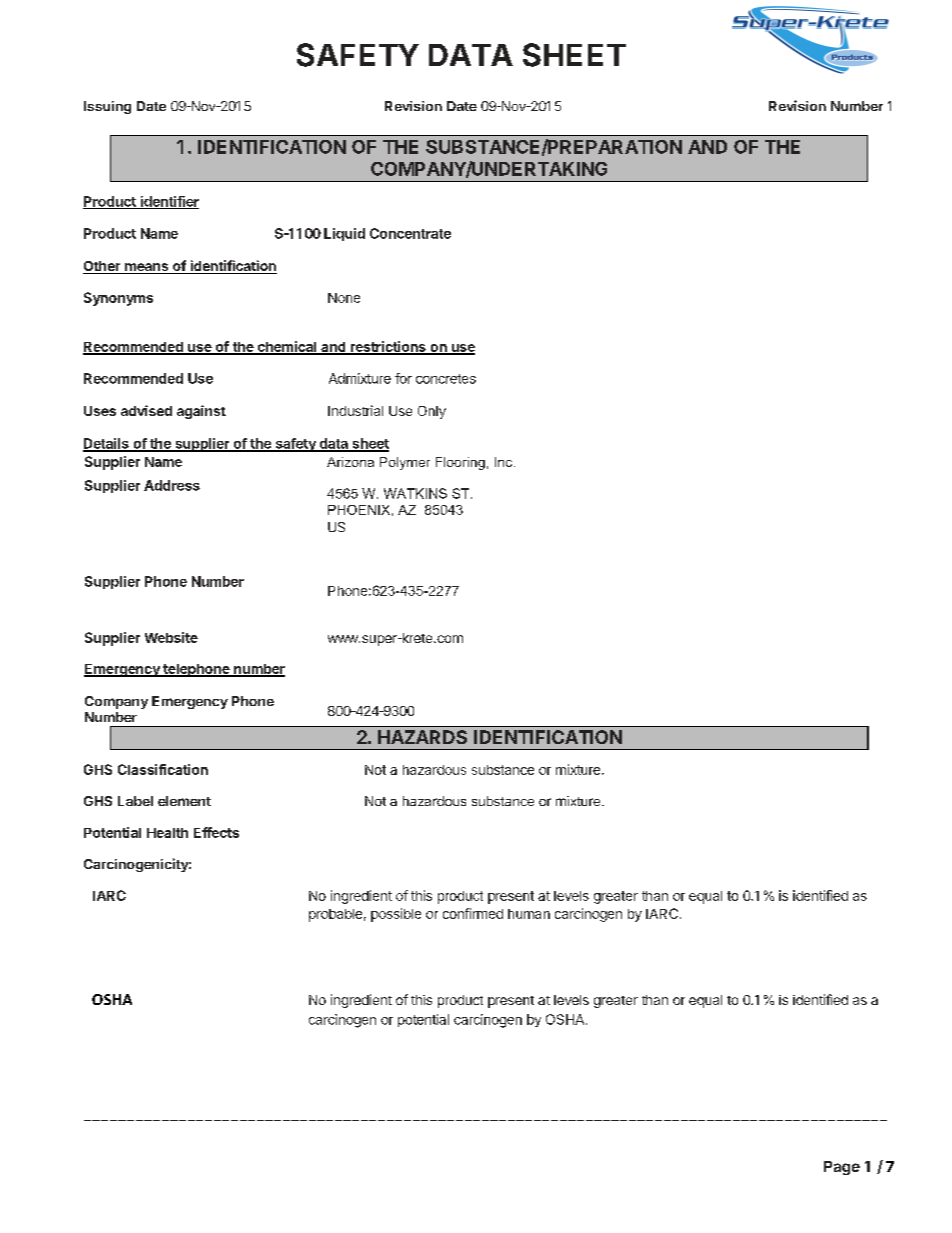  What do you see at coordinates (168, 202) in the document?
I see `identifier` at bounding box center [168, 202].
